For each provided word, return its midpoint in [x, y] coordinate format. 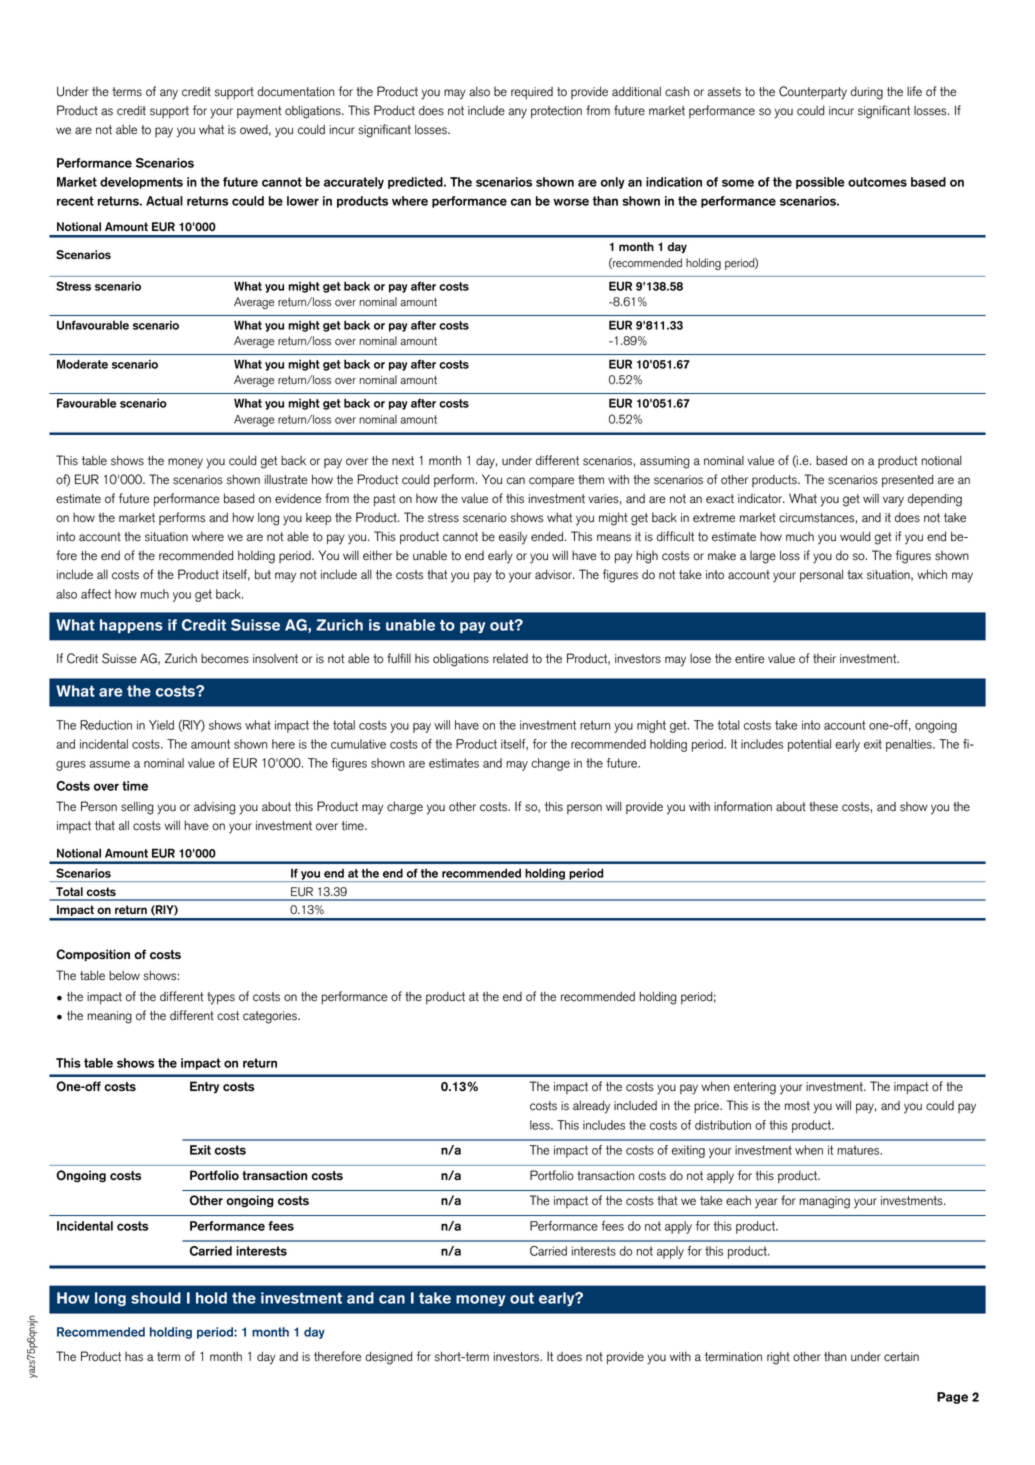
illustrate [286, 479]
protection [556, 112]
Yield [161, 725]
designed [388, 1358]
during [867, 93]
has [134, 1357]
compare [551, 482]
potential [809, 745]
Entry [204, 1087]
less [541, 1125]
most [797, 1106]
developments [141, 183]
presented [907, 480]
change [550, 764]
